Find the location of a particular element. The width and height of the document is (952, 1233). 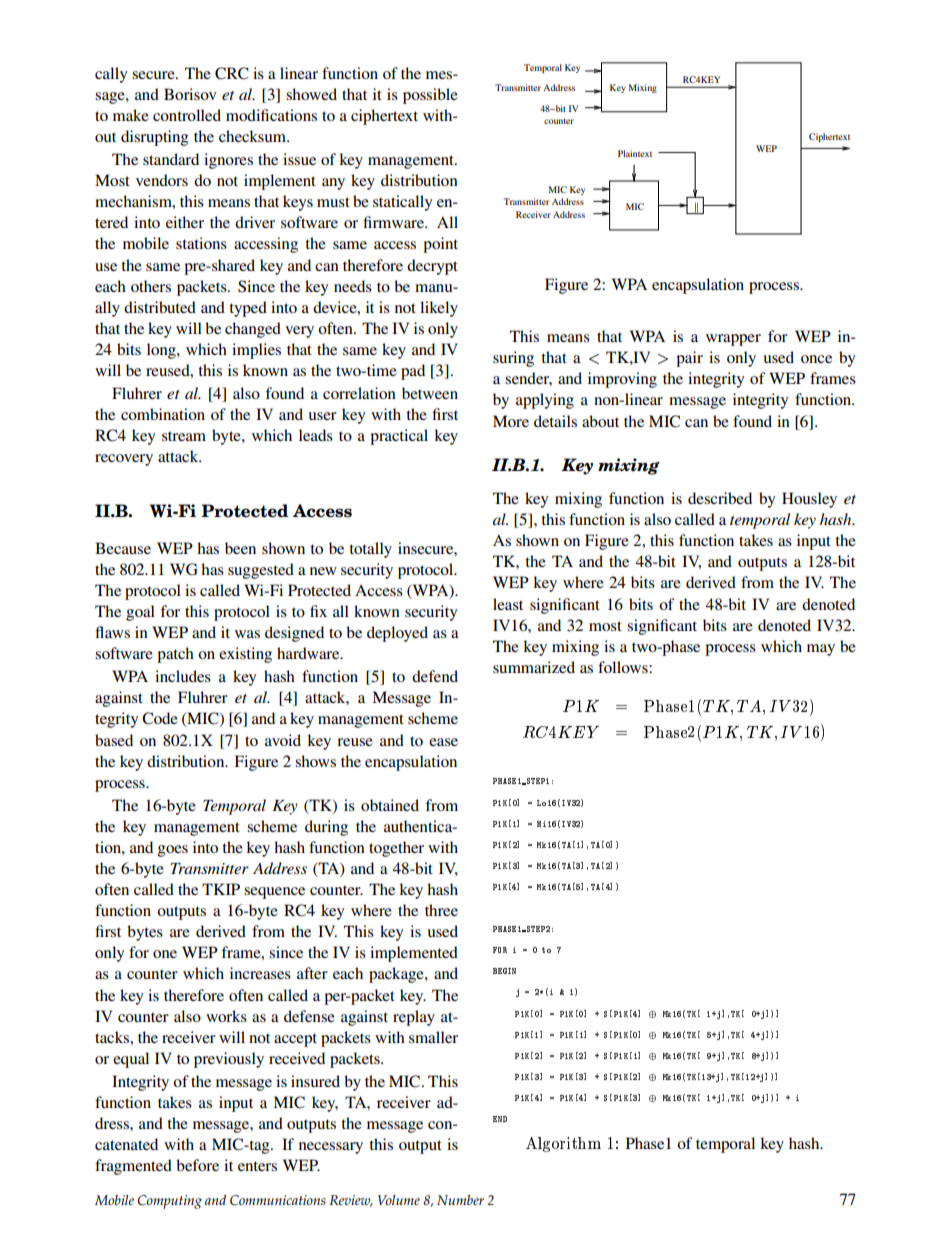

may is located at coordinates (821, 650).
